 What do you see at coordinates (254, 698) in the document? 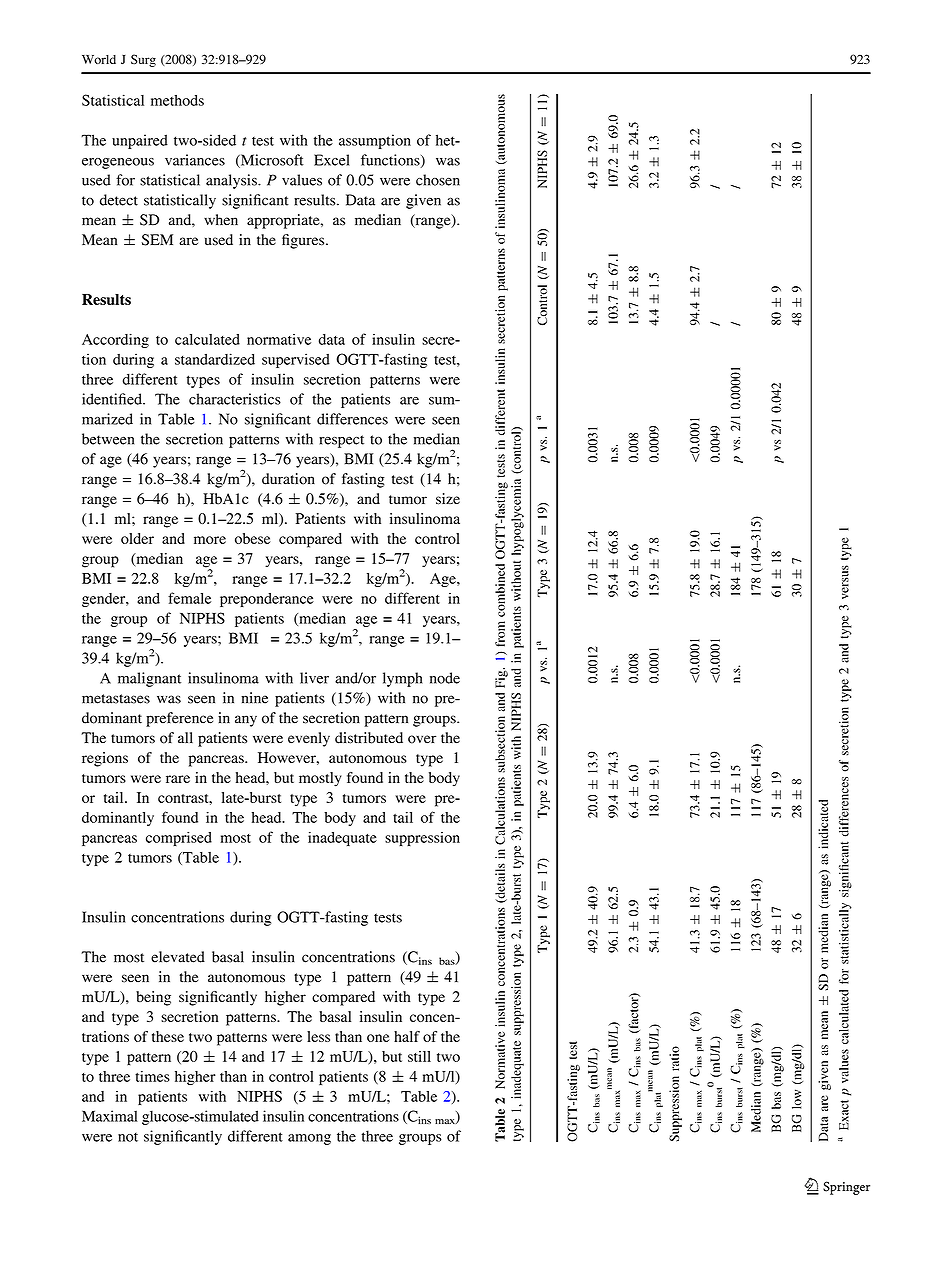
I see `nine` at bounding box center [254, 698].
